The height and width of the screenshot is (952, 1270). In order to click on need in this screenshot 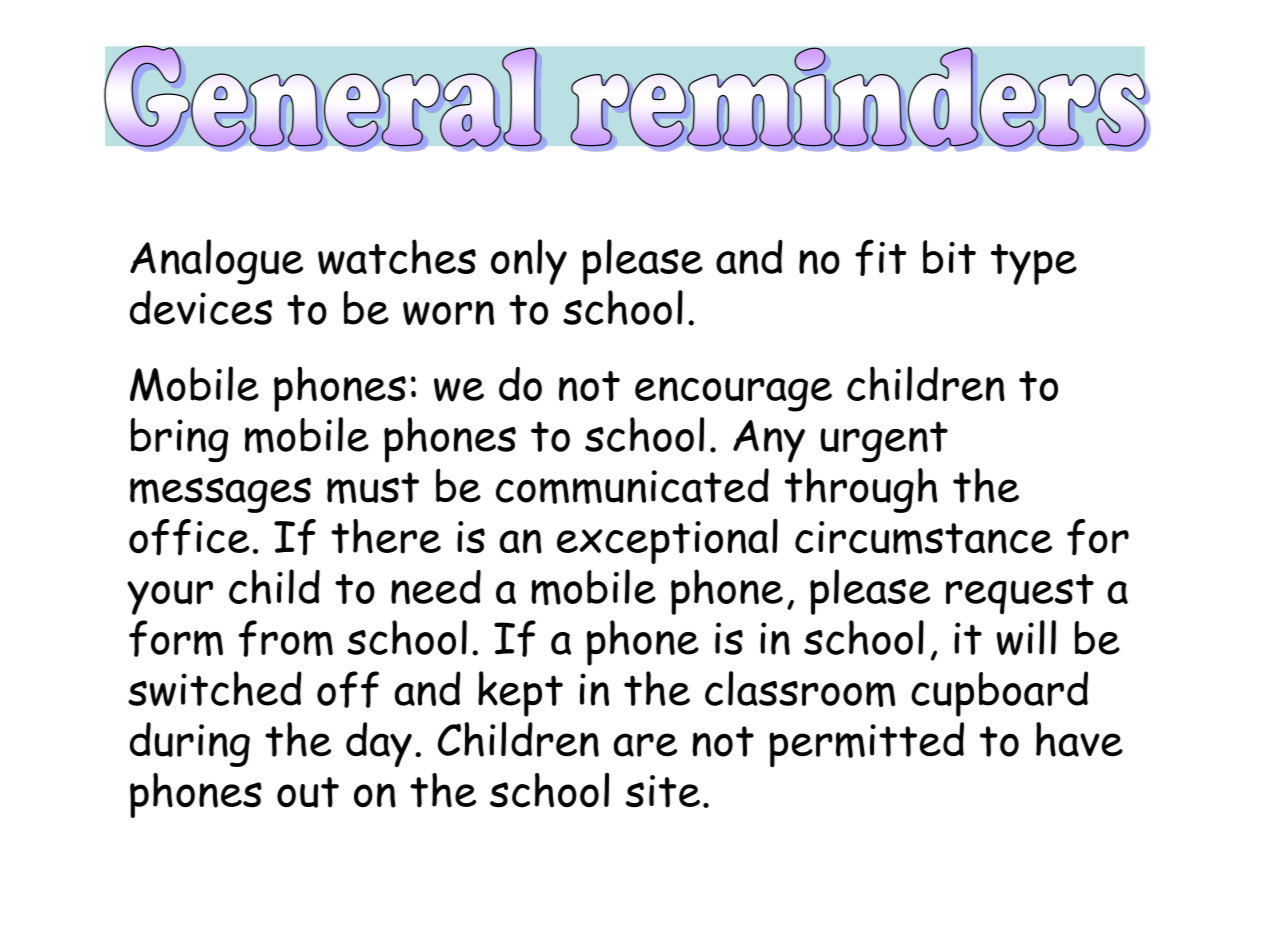, I will do `click(436, 587)`.
